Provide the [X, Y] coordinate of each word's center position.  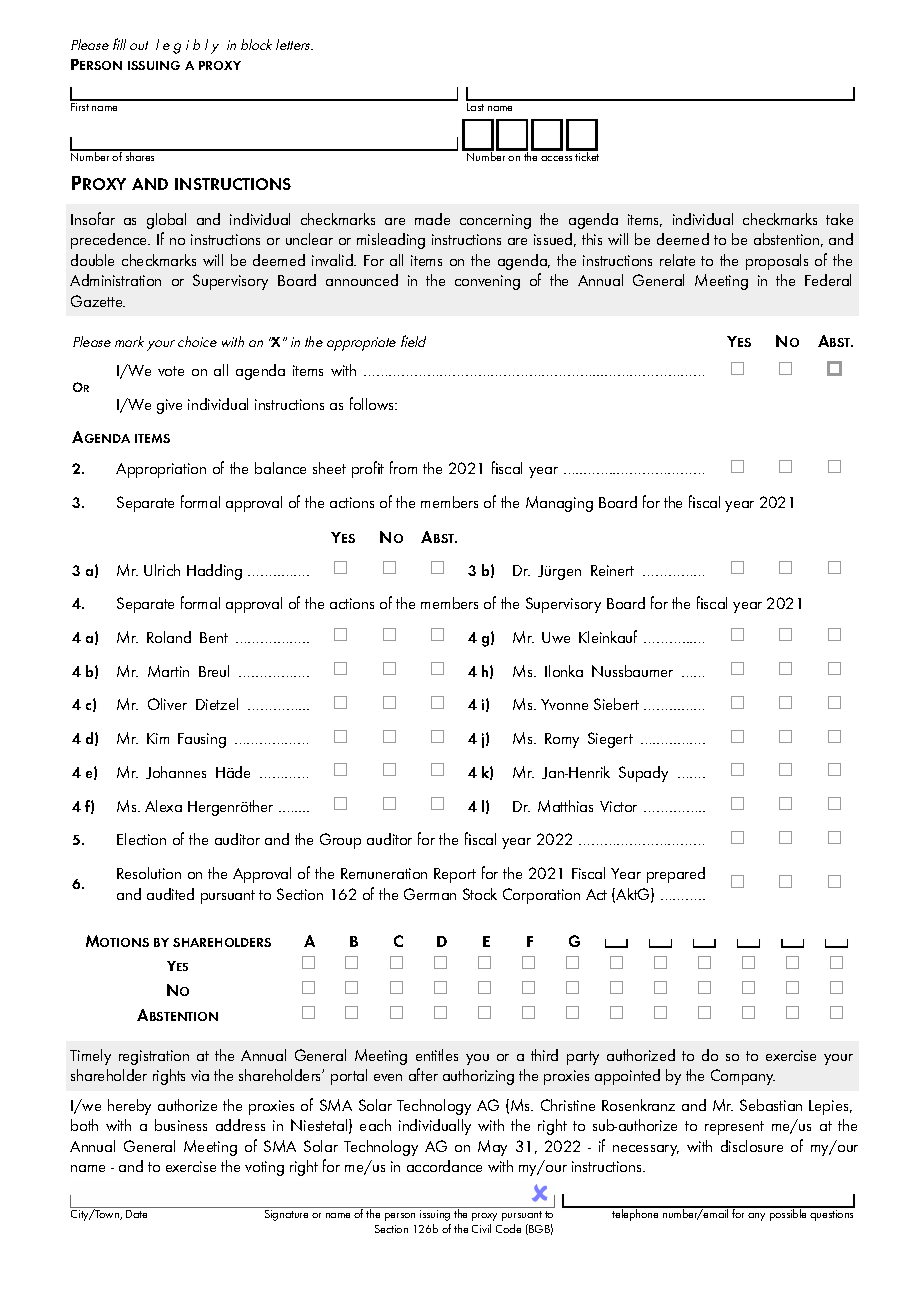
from [403, 467]
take [839, 219]
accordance [444, 1166]
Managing [559, 504]
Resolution [149, 873]
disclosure [752, 1146]
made [432, 219]
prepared [676, 875]
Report [455, 875]
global [166, 221]
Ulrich [162, 570]
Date [136, 1214]
